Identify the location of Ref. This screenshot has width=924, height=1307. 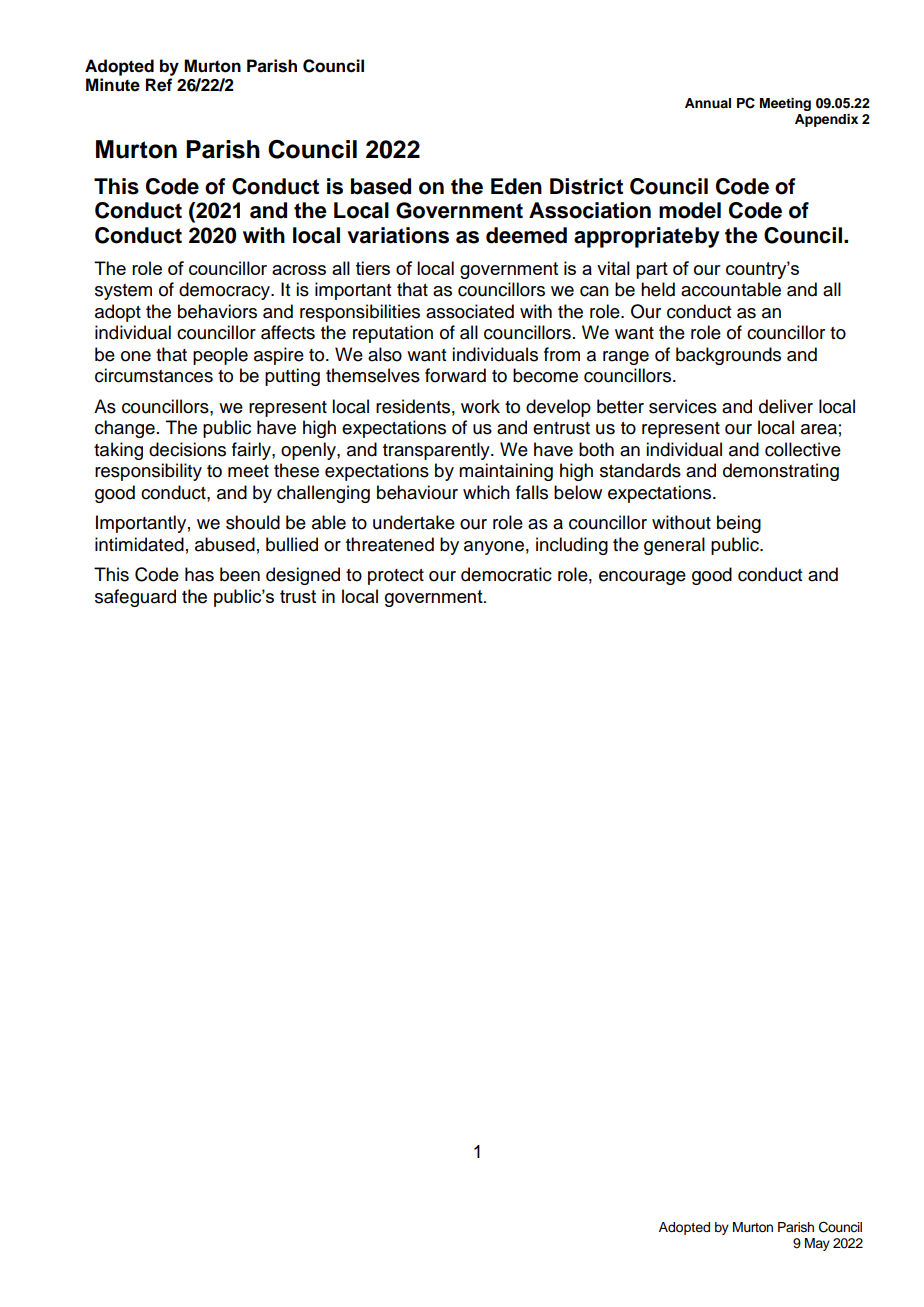
(159, 85).
